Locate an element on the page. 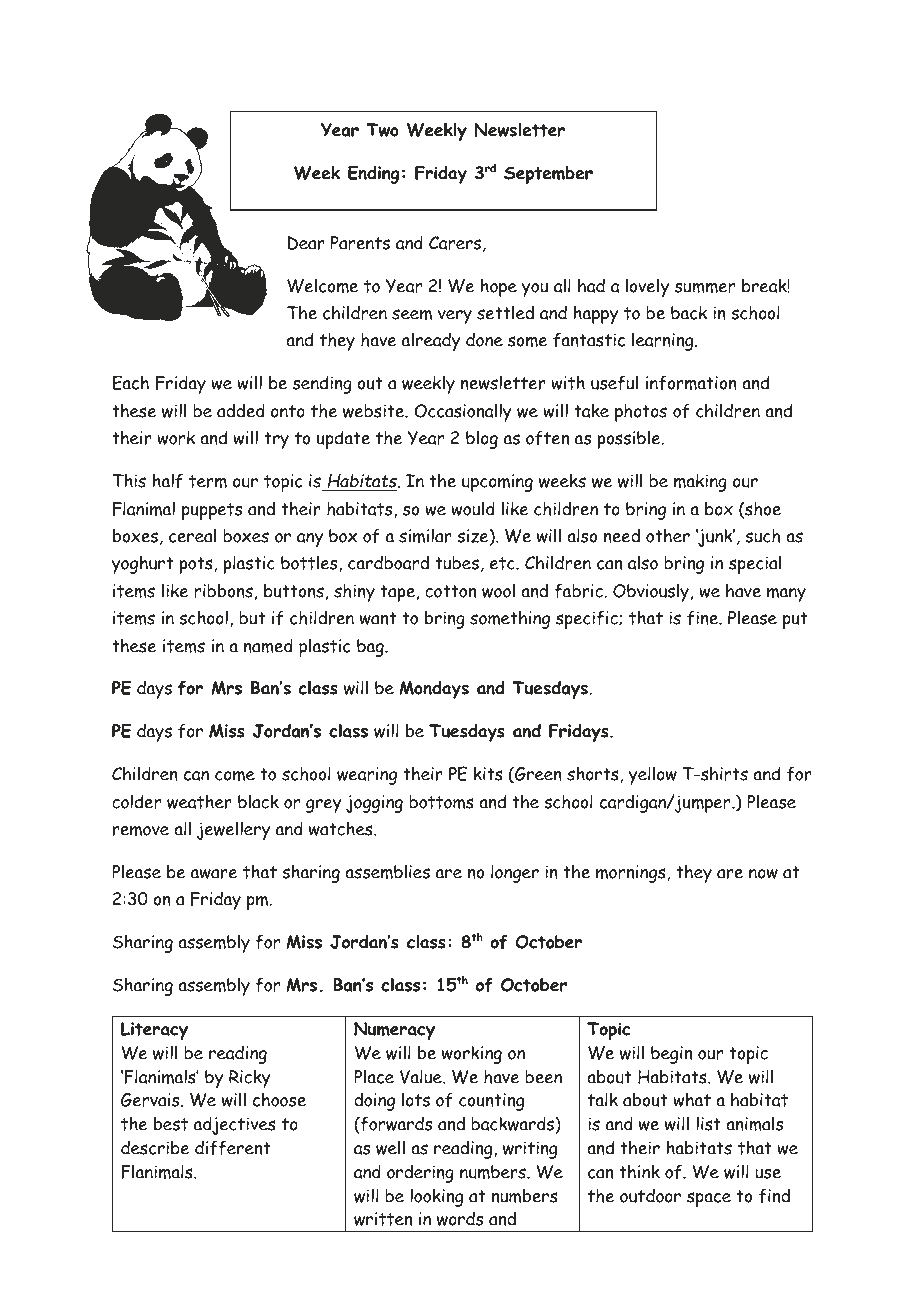  puppets is located at coordinates (212, 511).
